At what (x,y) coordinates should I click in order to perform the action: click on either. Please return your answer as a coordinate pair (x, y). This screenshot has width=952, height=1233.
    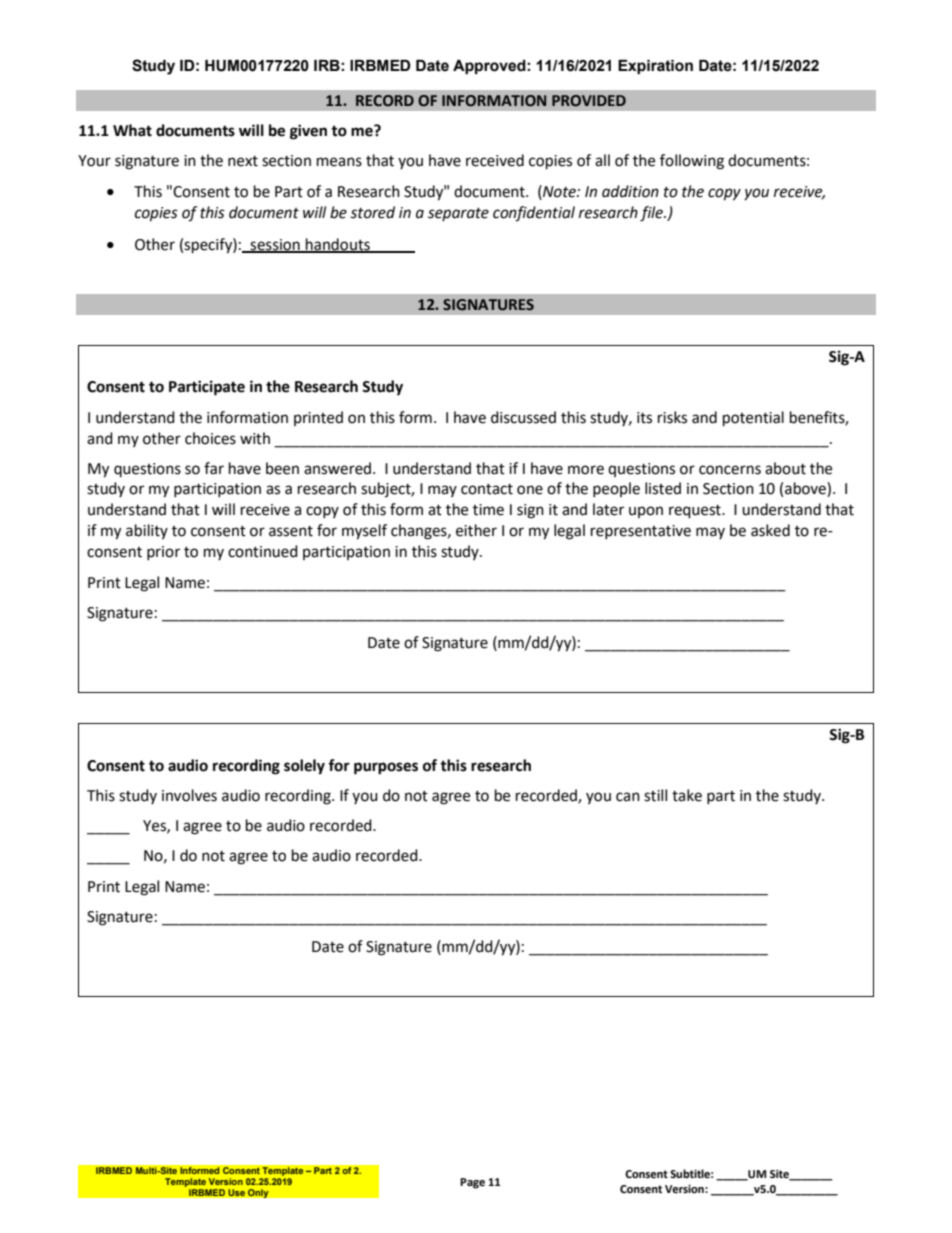
    Looking at the image, I should click on (476, 530).
